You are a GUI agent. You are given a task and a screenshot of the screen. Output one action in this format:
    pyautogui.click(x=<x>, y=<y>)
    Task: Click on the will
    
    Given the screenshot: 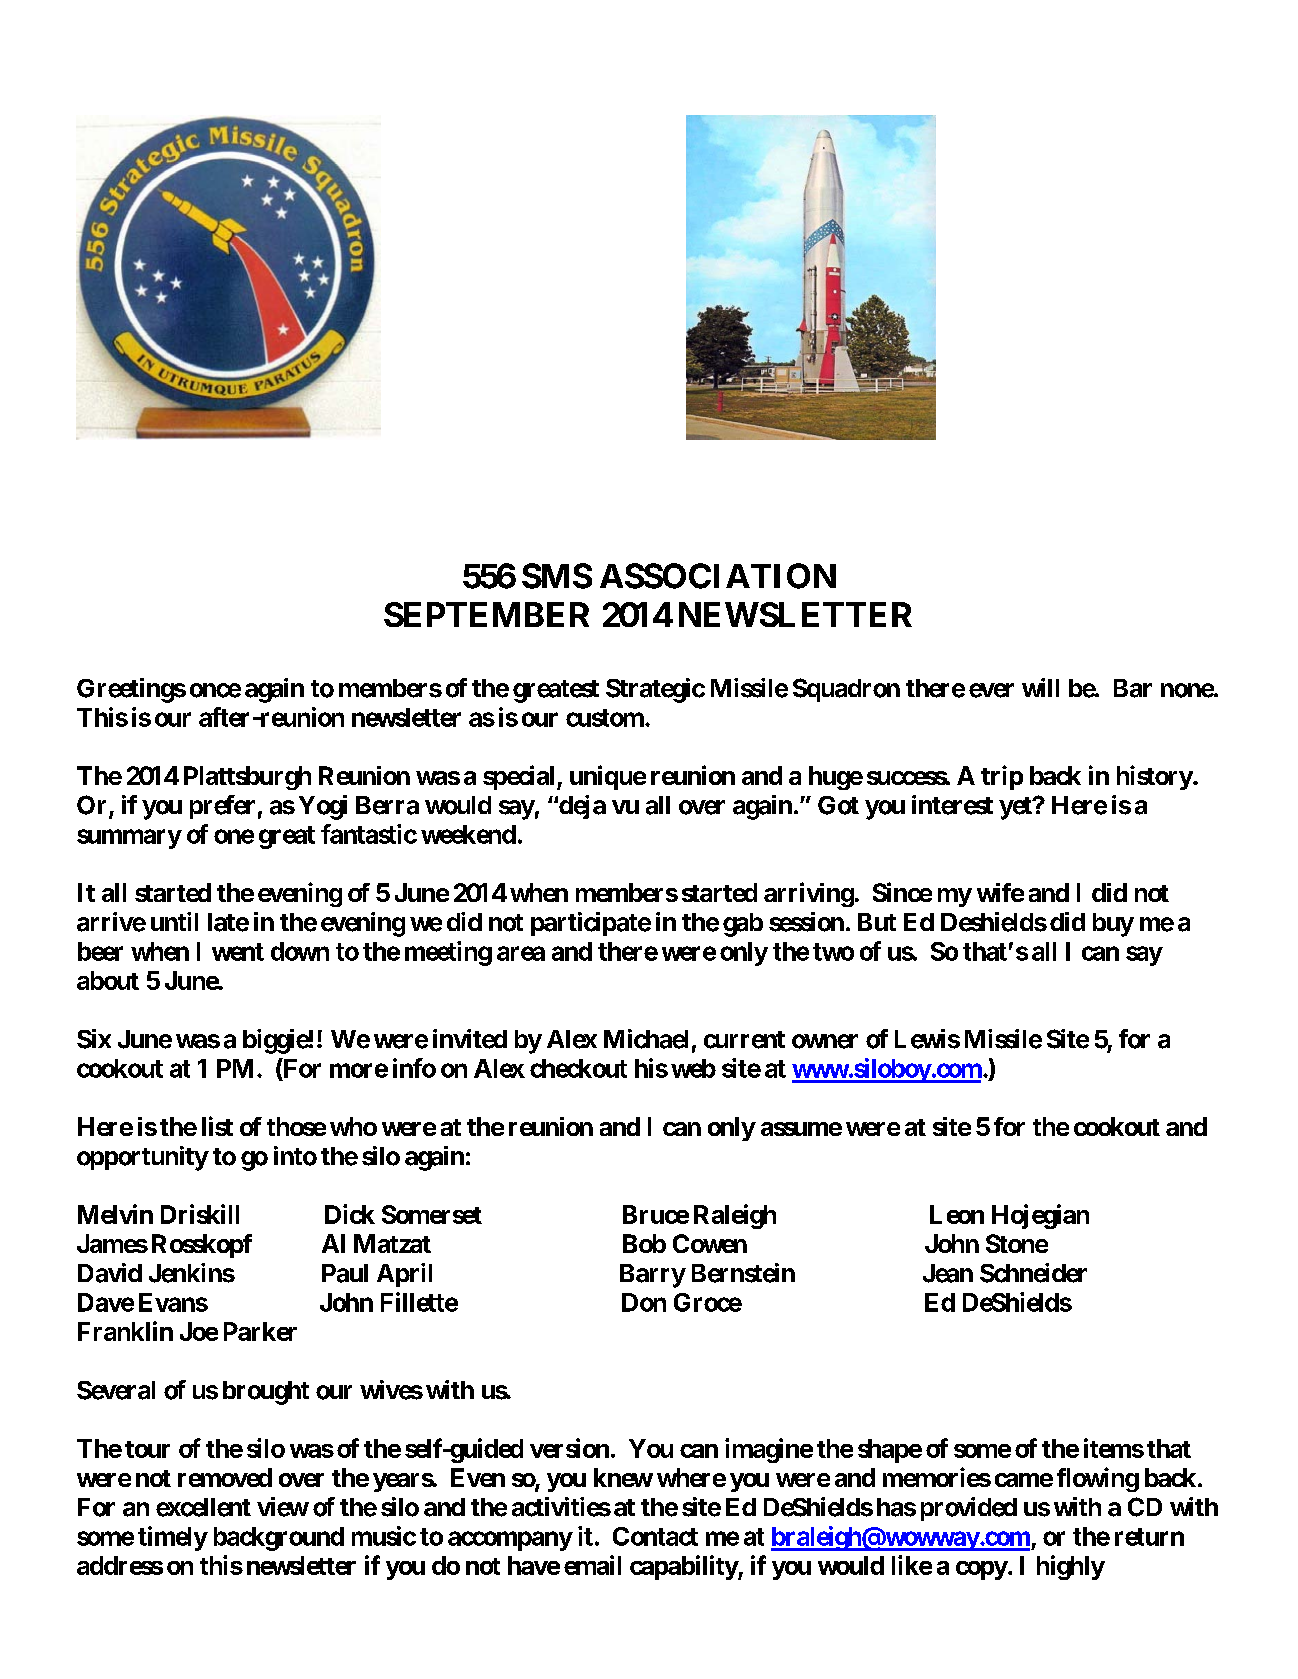 What is the action you would take?
    pyautogui.click(x=1040, y=687)
